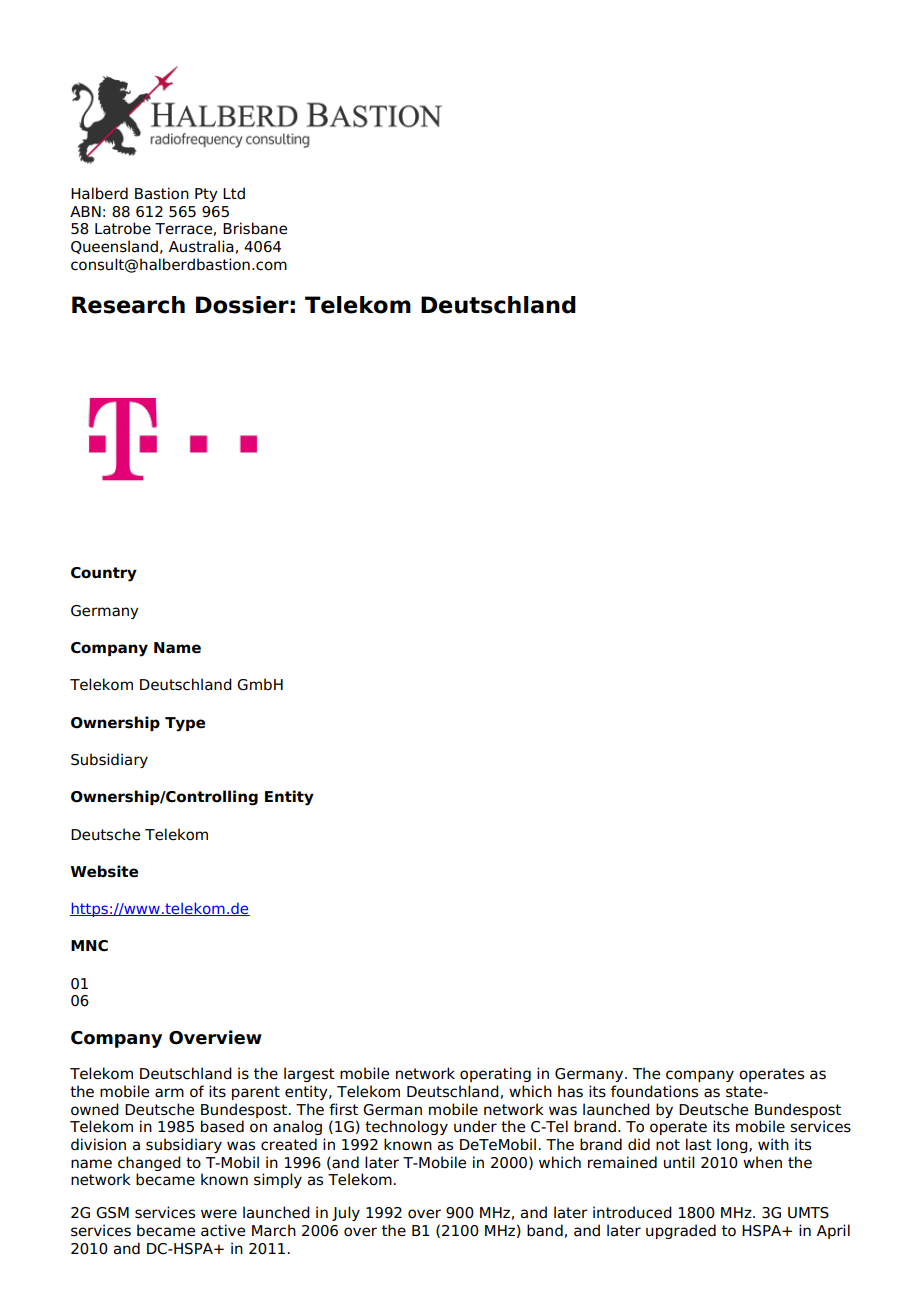  Describe the element at coordinates (185, 724) in the screenshot. I see `Type` at that location.
